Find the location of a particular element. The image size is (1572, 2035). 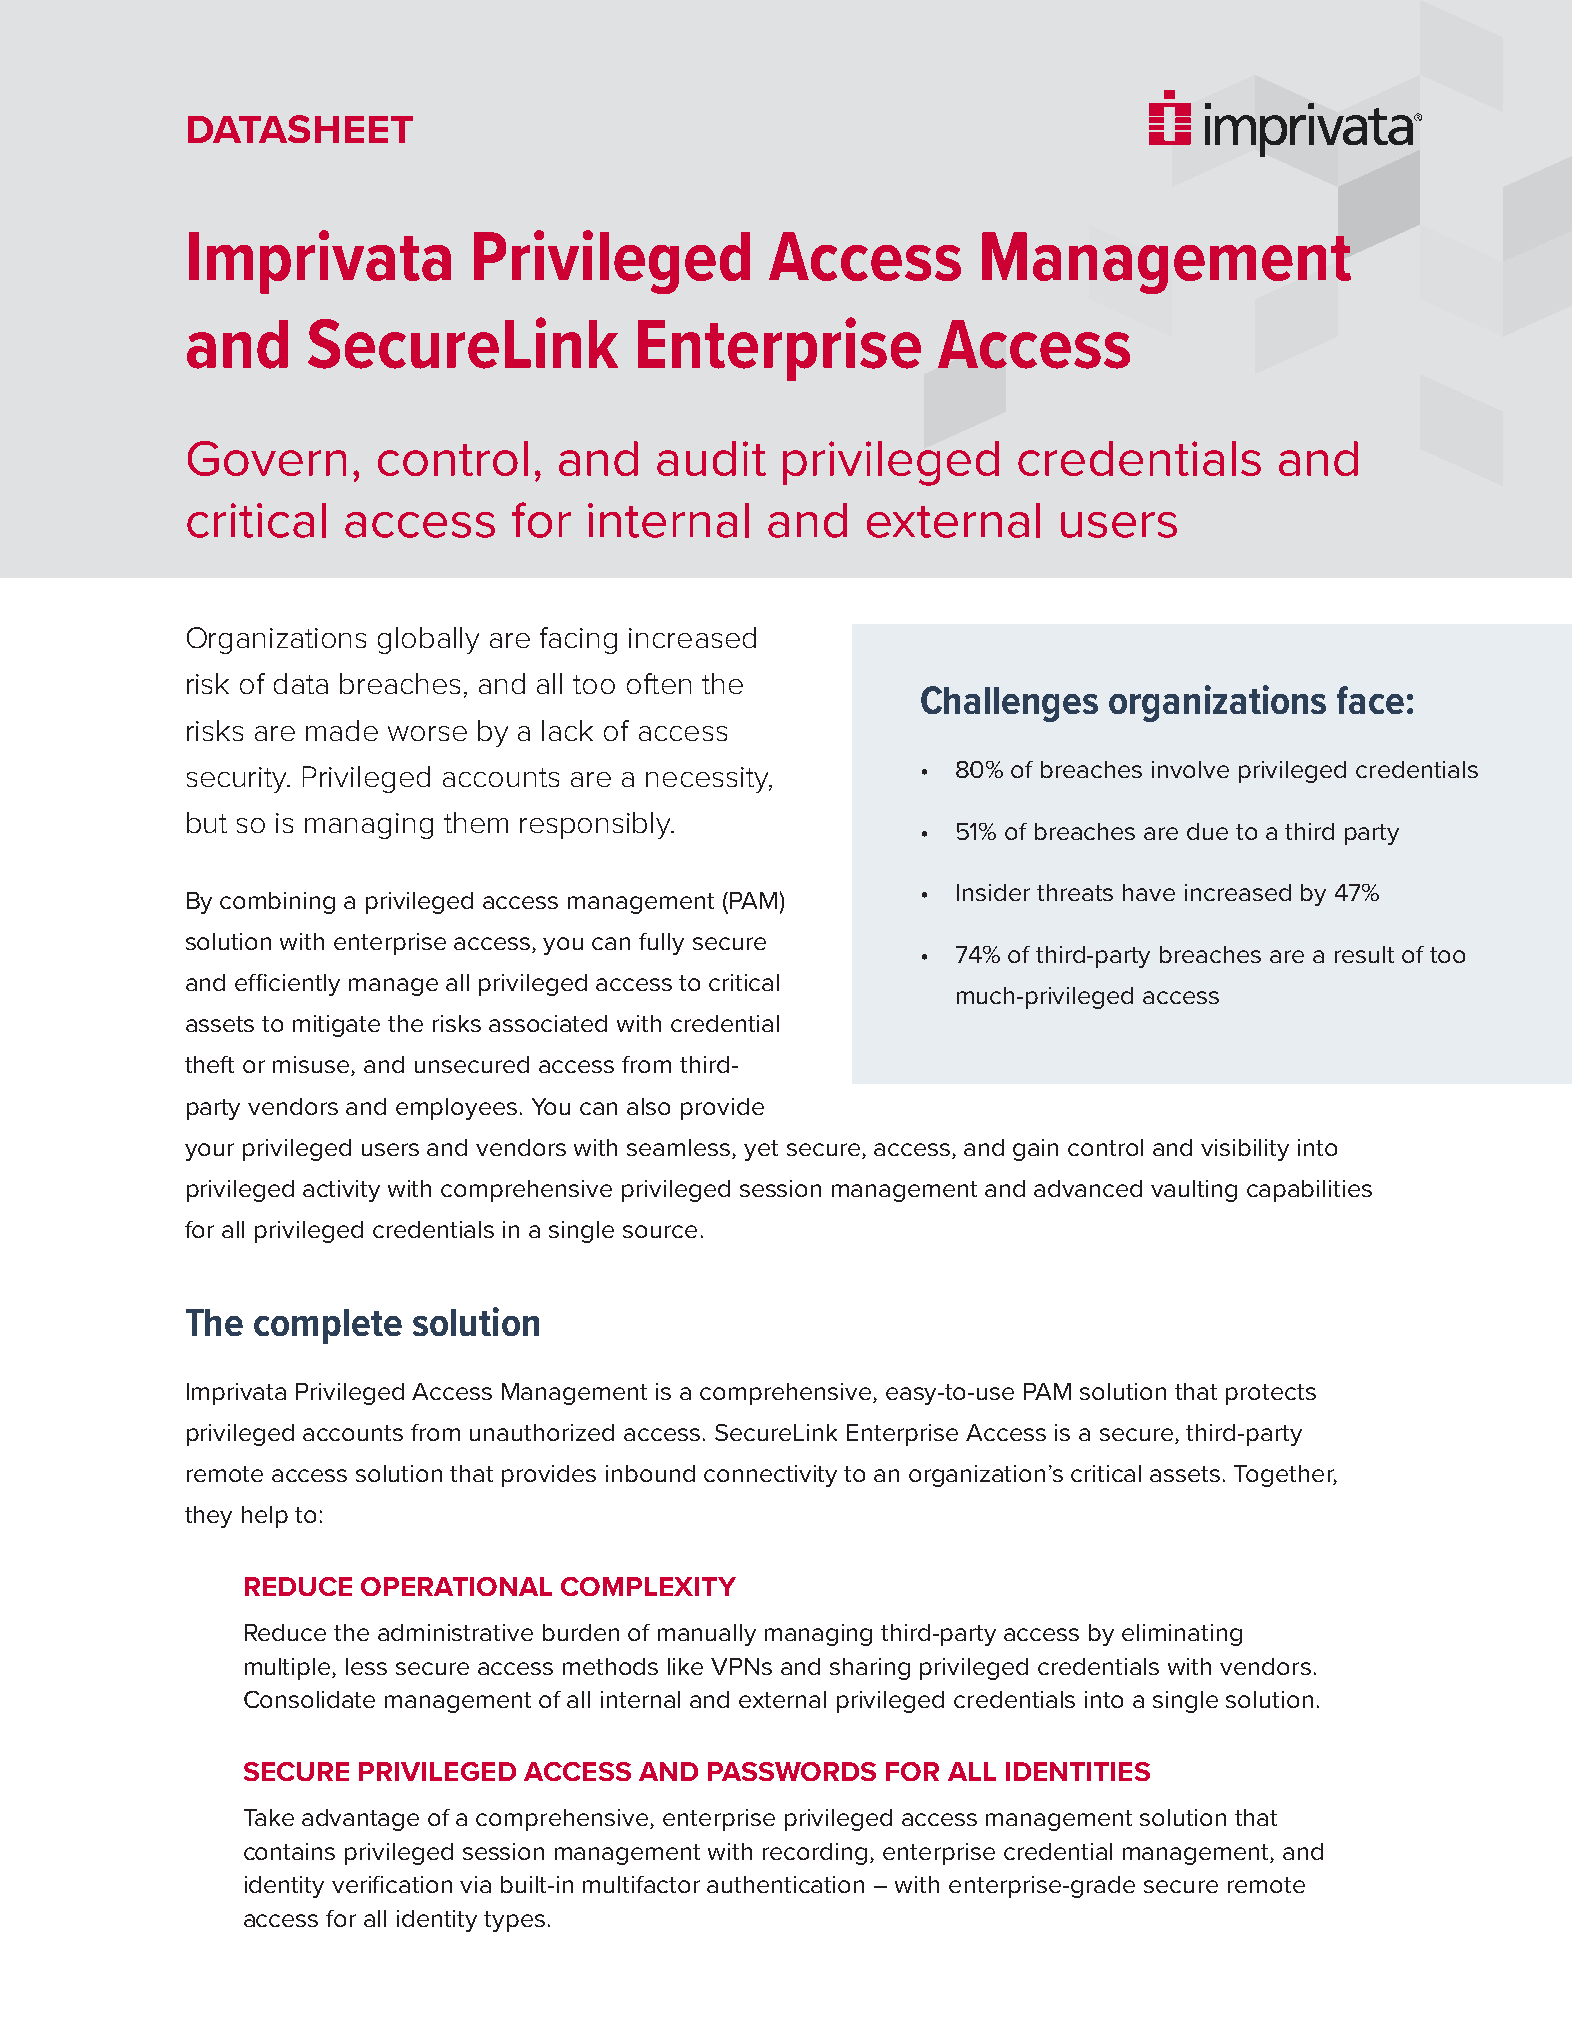

IDENTITIES is located at coordinates (1078, 1771).
